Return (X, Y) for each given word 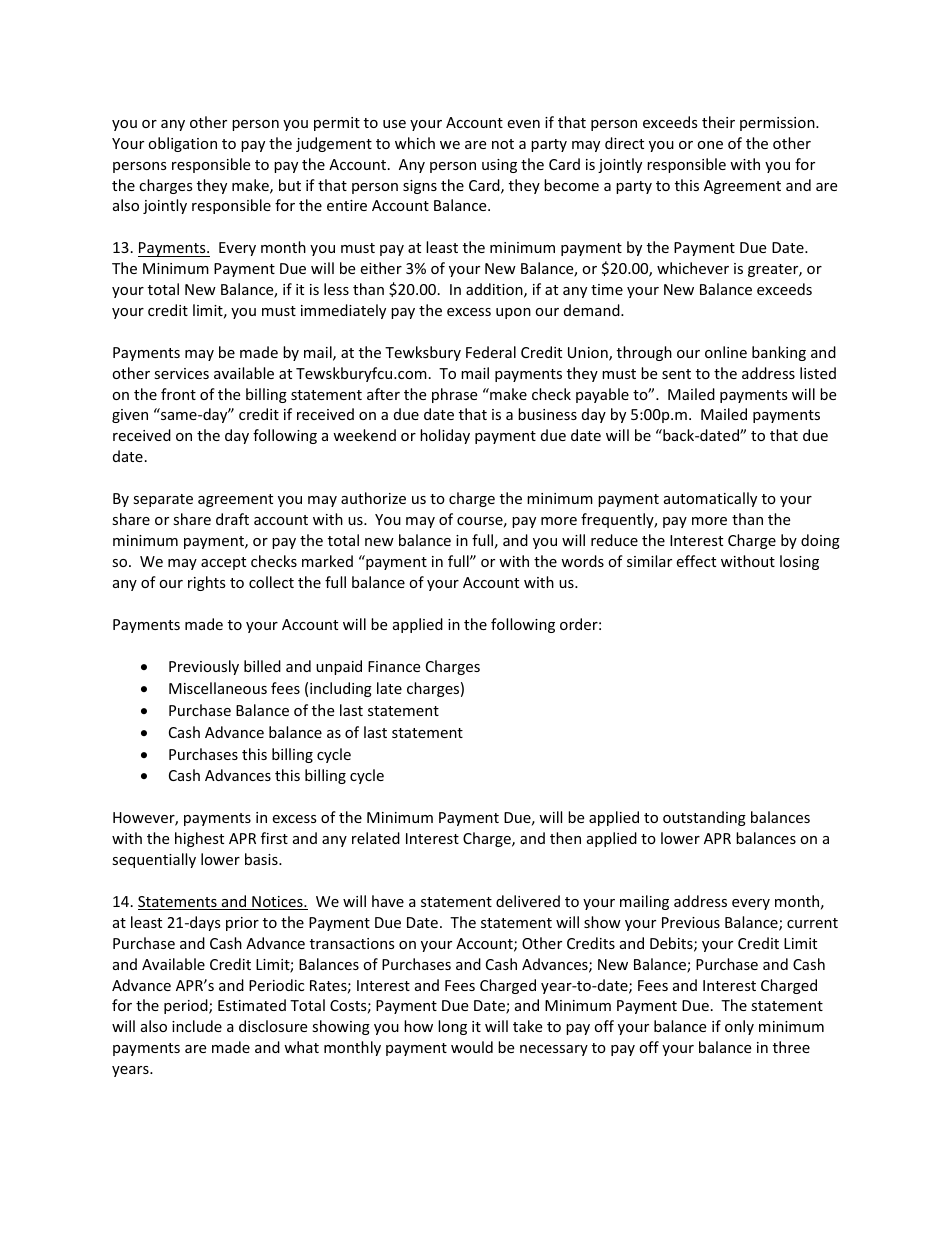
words (582, 561)
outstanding (704, 818)
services (181, 373)
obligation (182, 144)
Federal (491, 352)
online (726, 352)
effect (696, 561)
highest (199, 839)
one (710, 145)
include (197, 1026)
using (499, 166)
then (565, 838)
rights (207, 583)
